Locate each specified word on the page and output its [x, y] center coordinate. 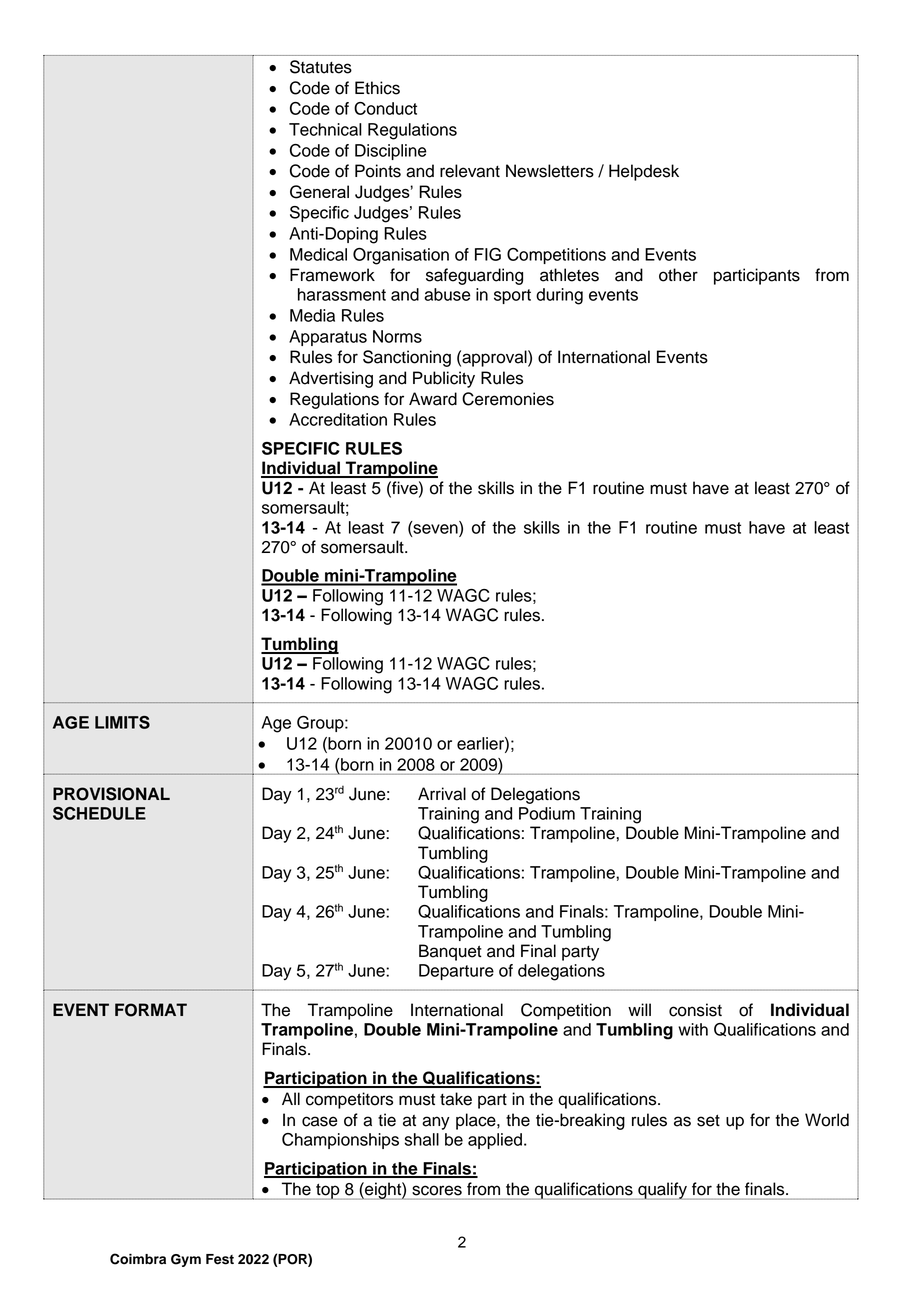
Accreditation [338, 419]
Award [433, 399]
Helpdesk [644, 172]
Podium [547, 813]
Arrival [442, 794]
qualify [662, 1191]
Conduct [385, 108]
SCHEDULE [99, 813]
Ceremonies [508, 399]
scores [437, 1191]
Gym [186, 1260]
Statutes [321, 67]
